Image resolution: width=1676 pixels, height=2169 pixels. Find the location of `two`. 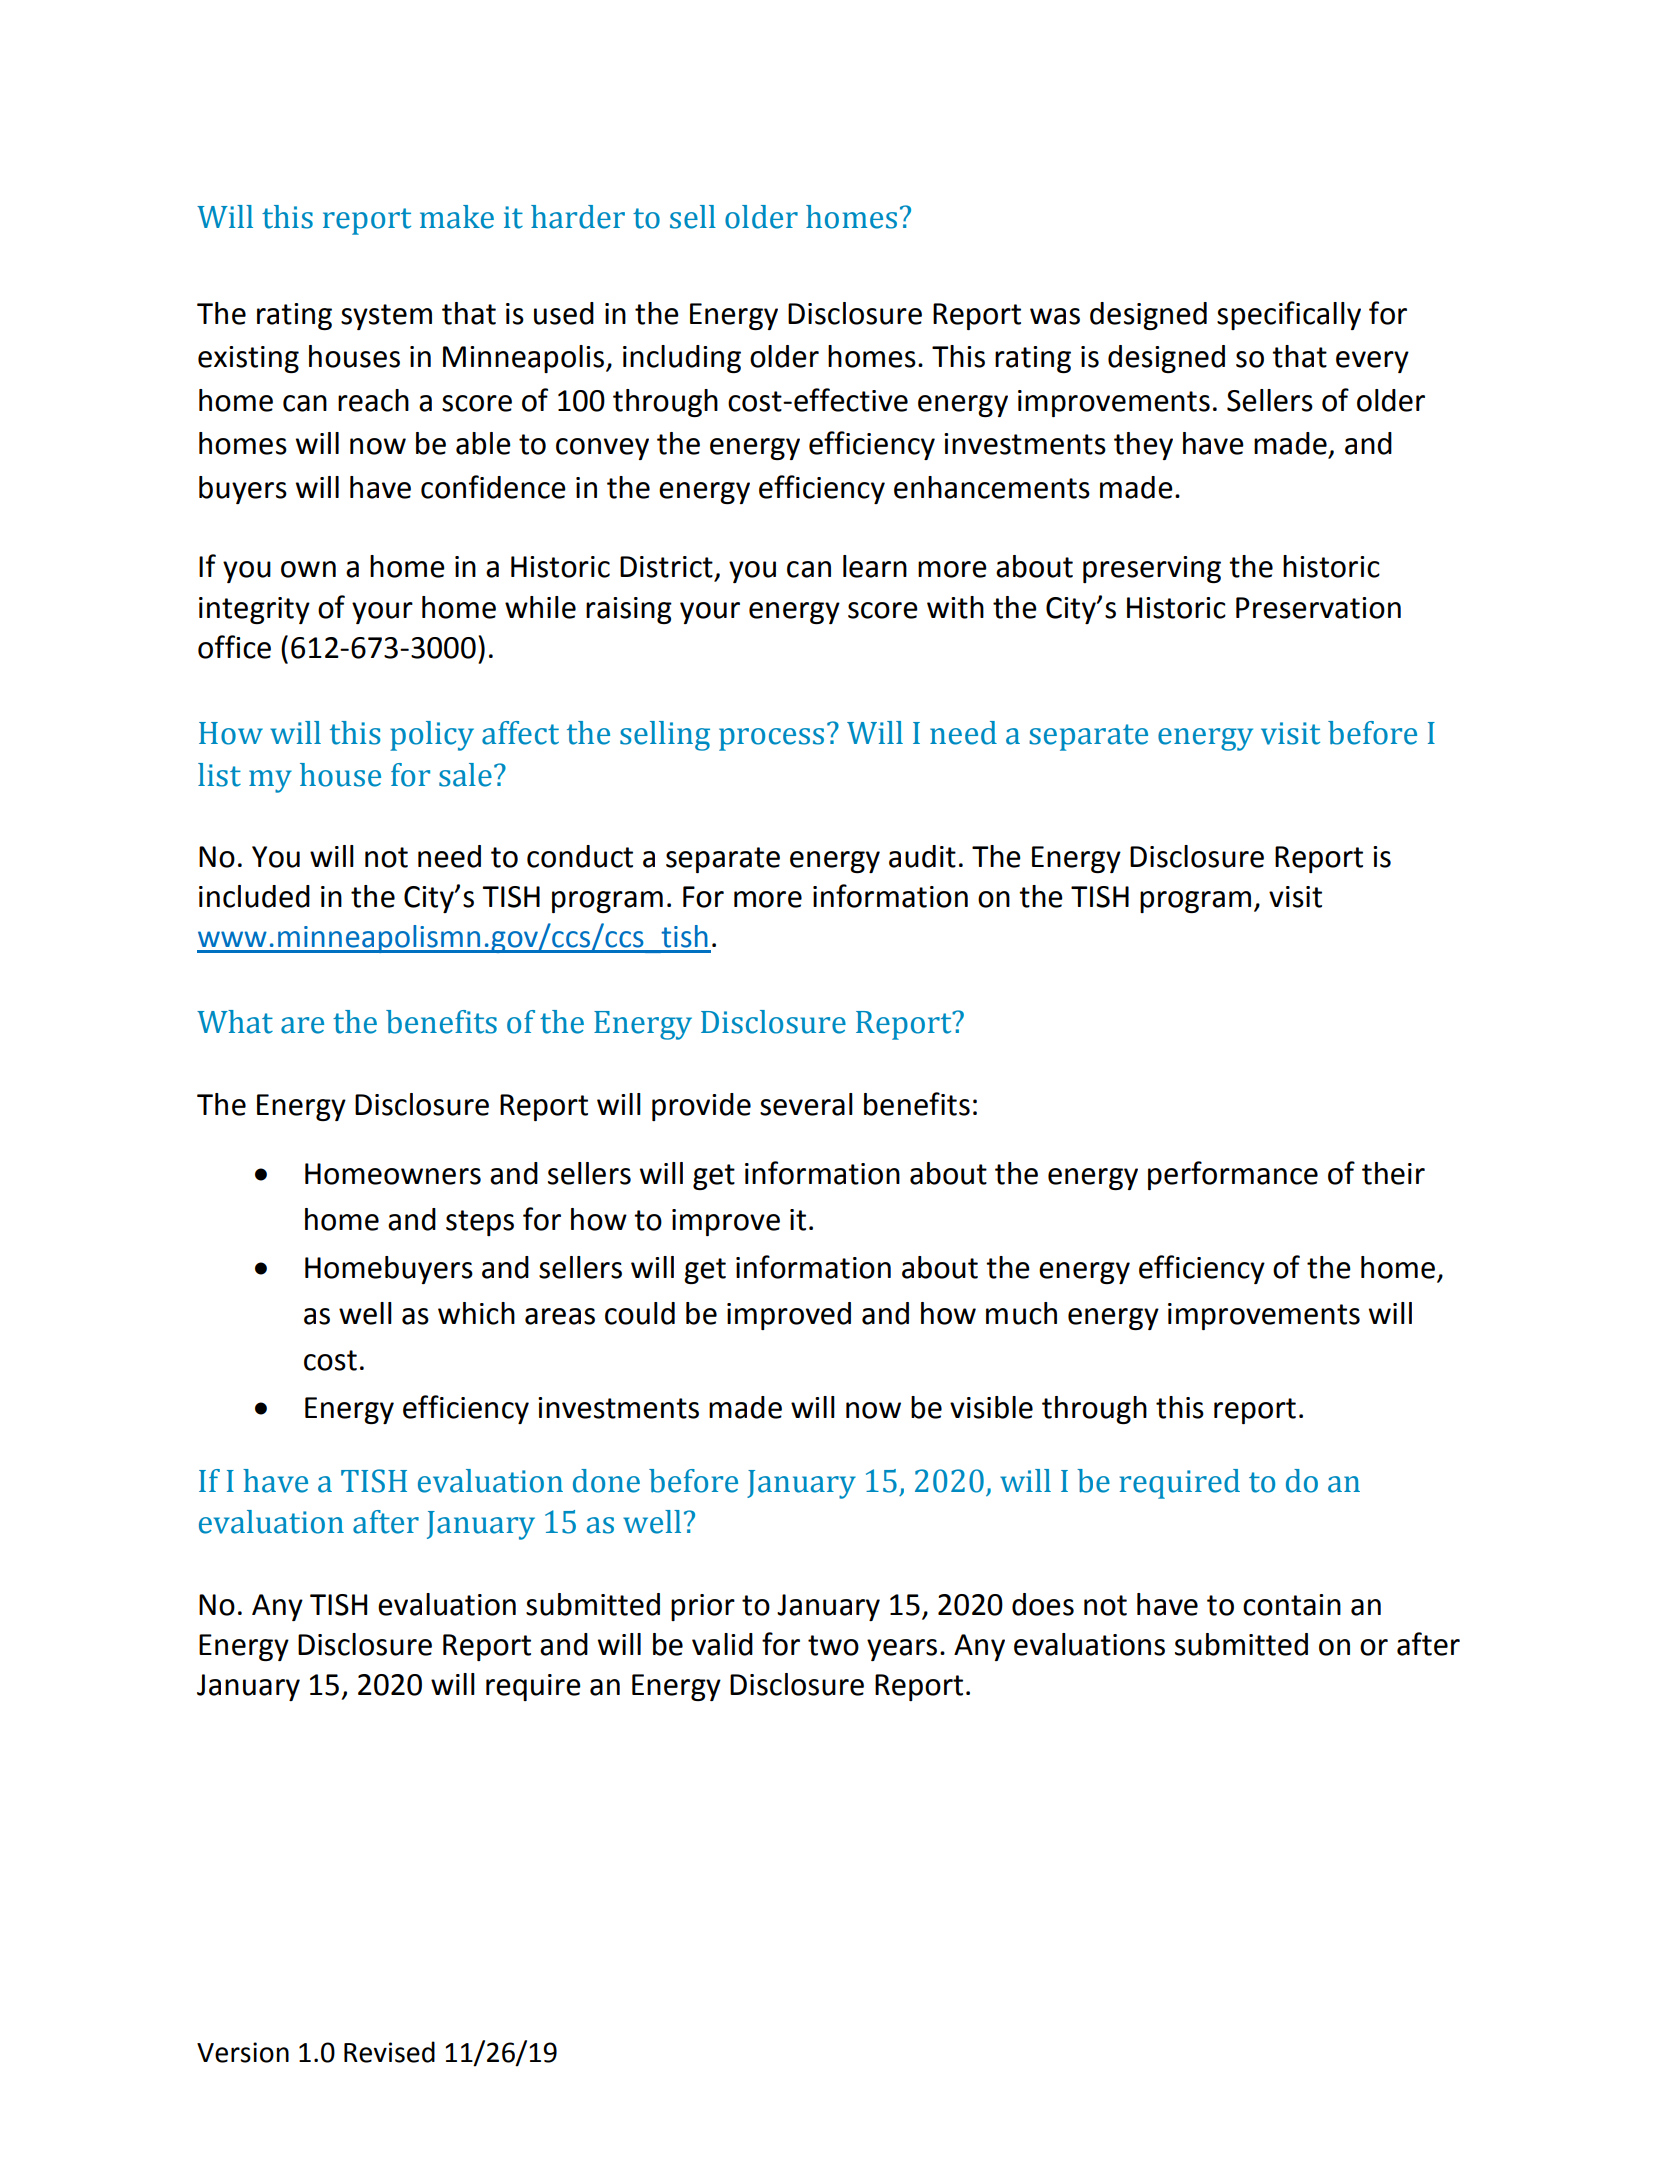

two is located at coordinates (833, 1645).
